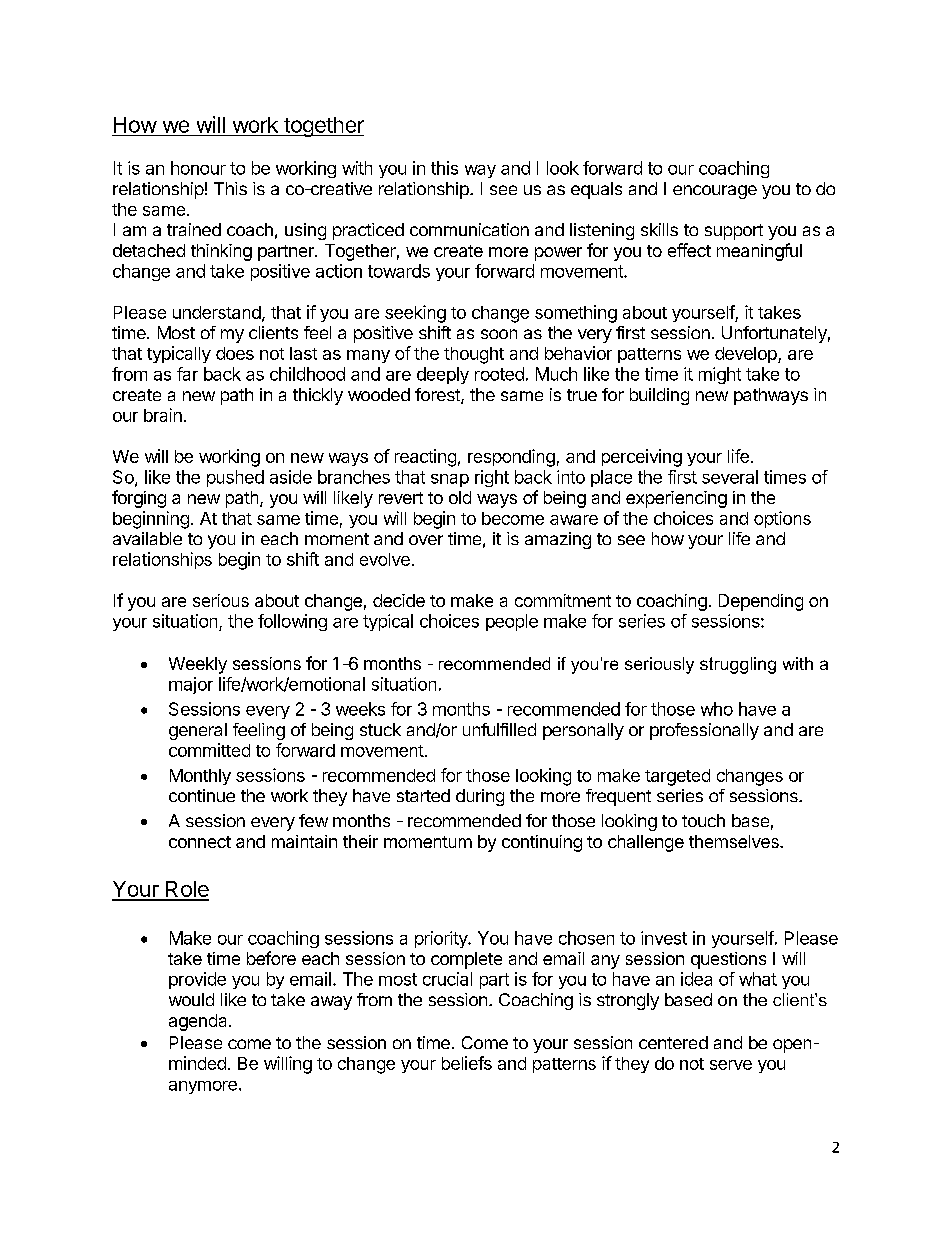 This document has height=1233, width=952. What do you see at coordinates (715, 192) in the document?
I see `encourage` at bounding box center [715, 192].
